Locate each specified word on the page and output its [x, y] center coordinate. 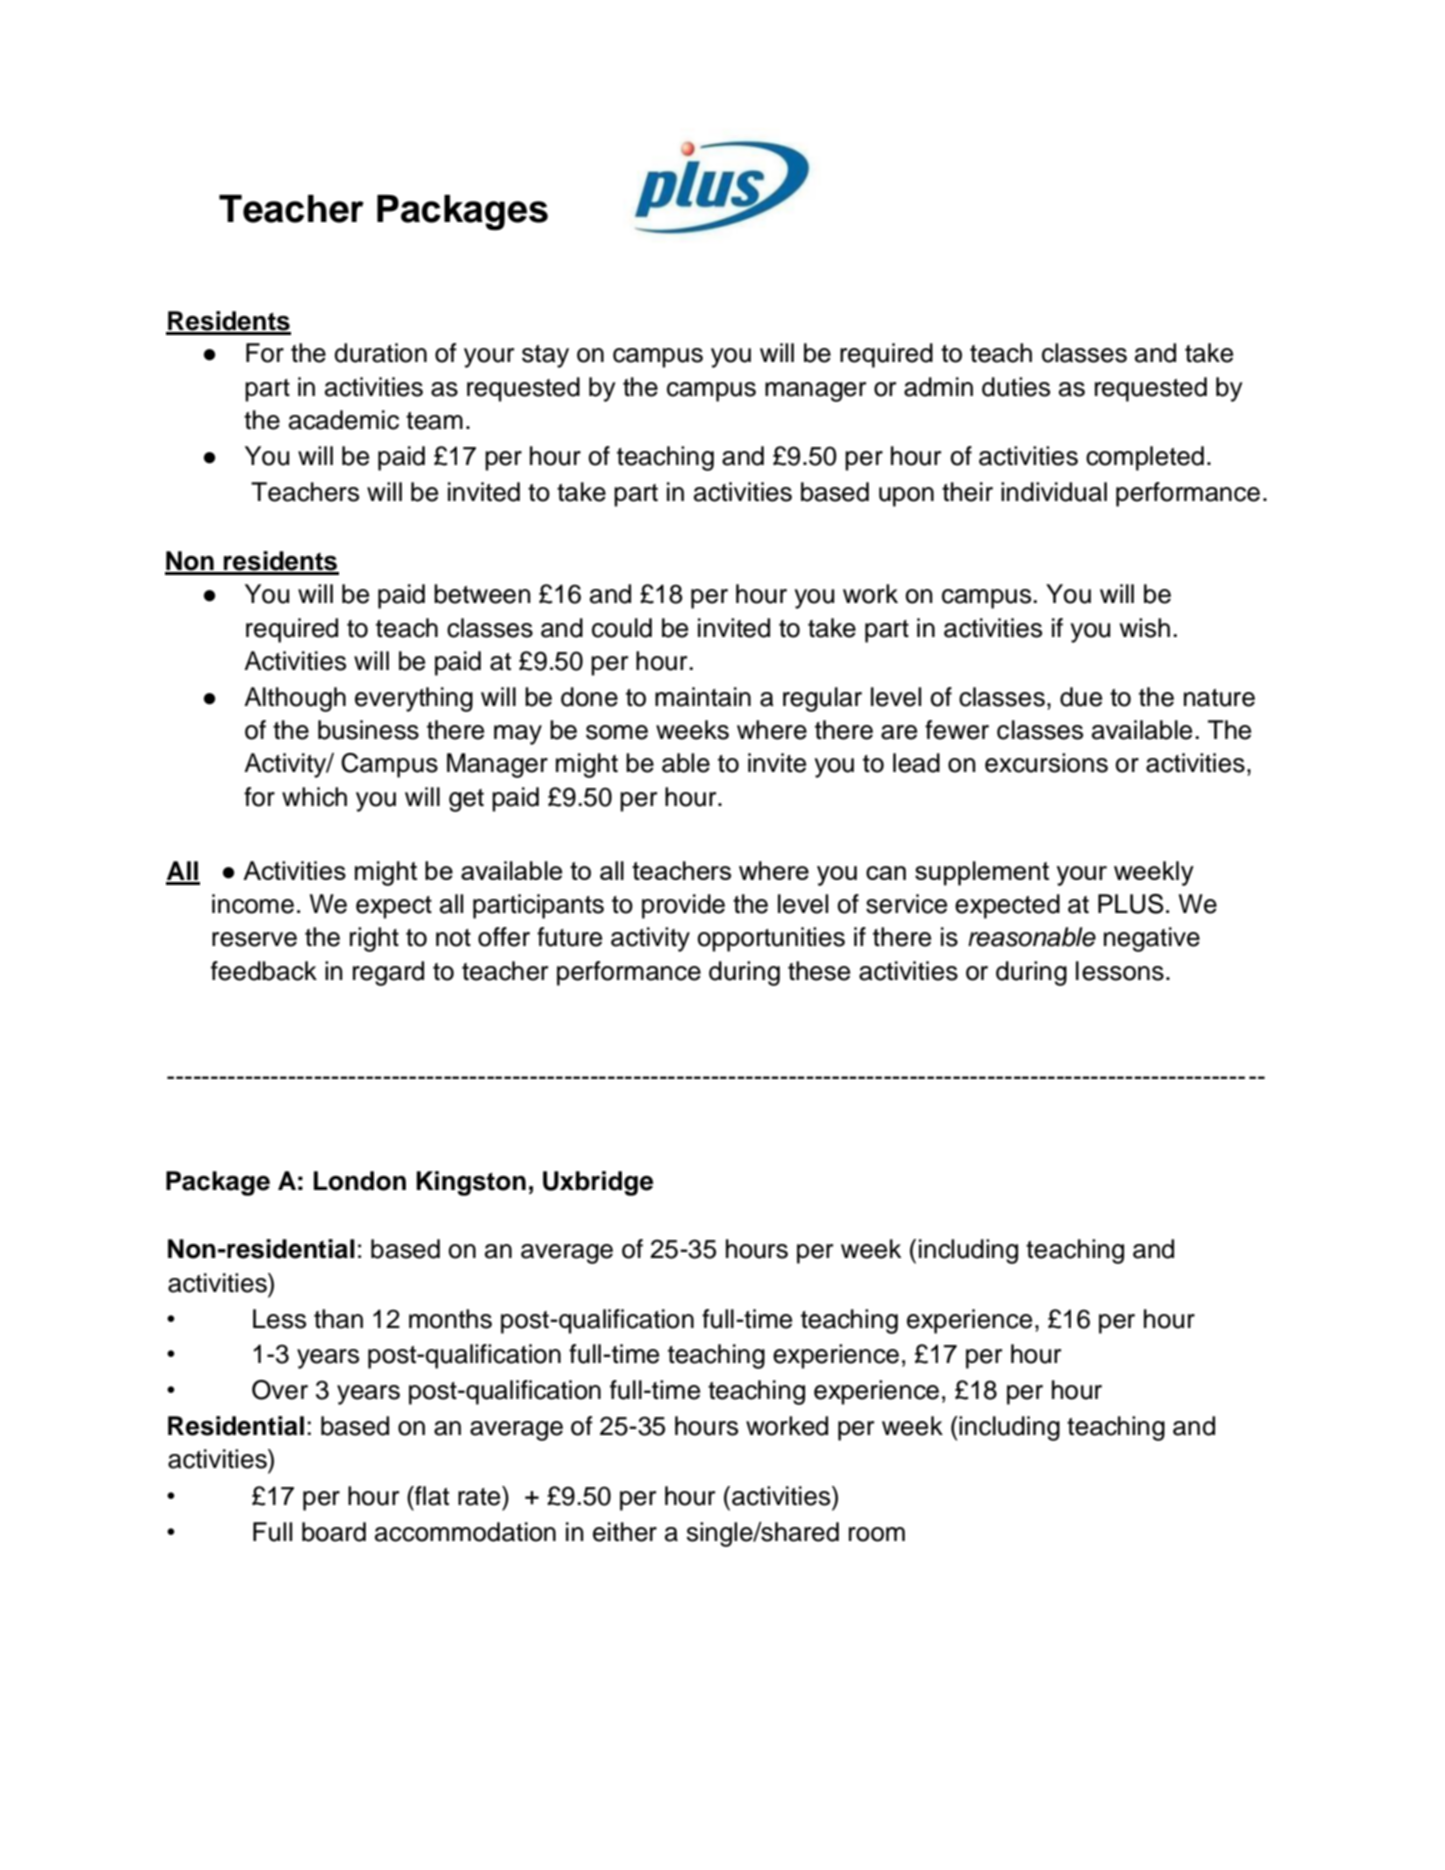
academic [344, 420]
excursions [1046, 763]
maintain [703, 697]
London [360, 1181]
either [625, 1532]
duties [1016, 387]
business [368, 730]
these [819, 971]
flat [431, 1496]
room [877, 1534]
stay [545, 356]
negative [1152, 939]
